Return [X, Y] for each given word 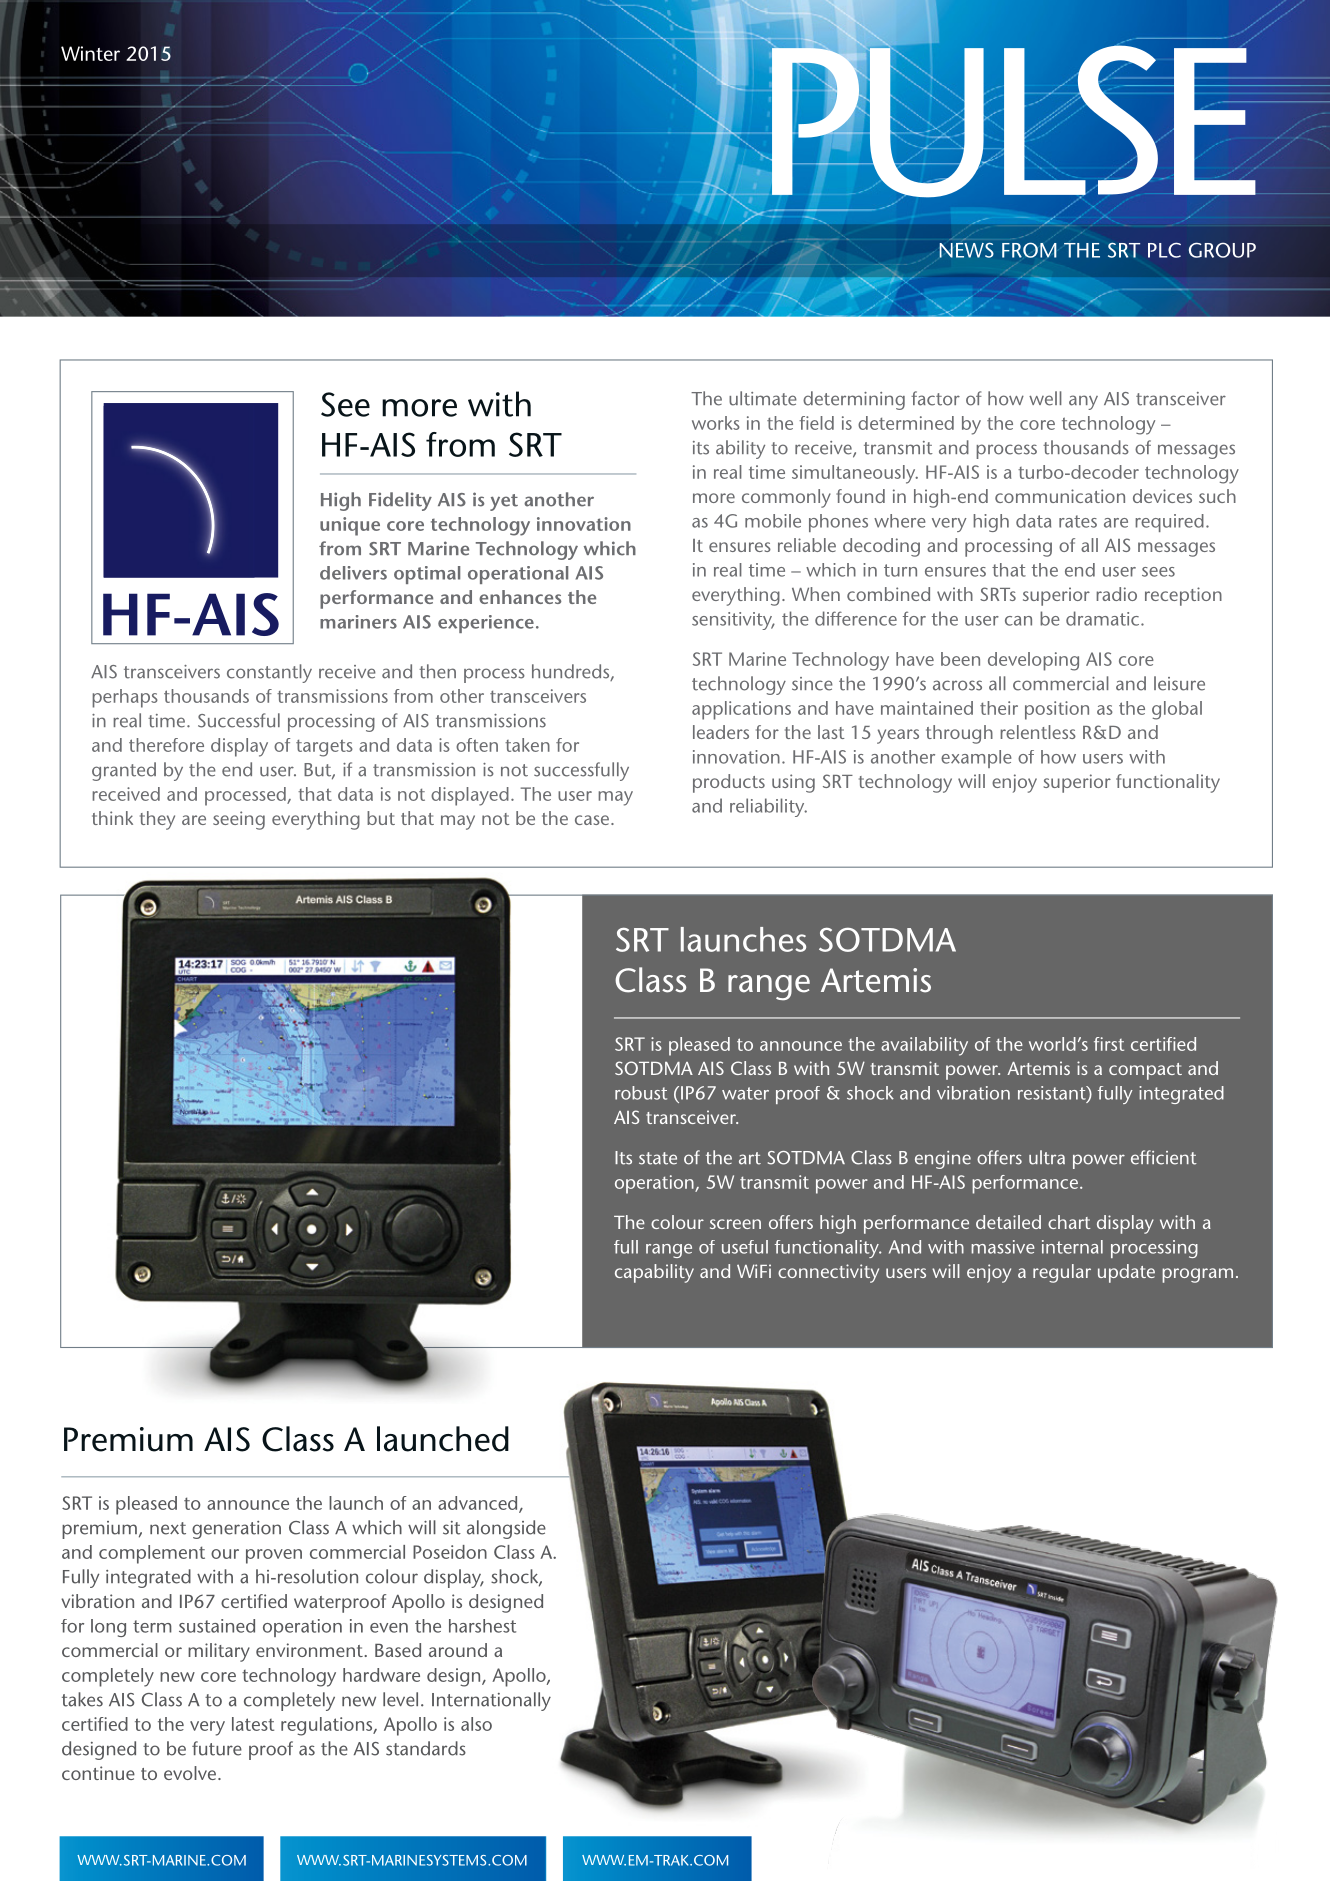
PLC [1164, 250]
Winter [90, 53]
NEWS [967, 250]
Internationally [491, 1701]
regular [1062, 1273]
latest [253, 1724]
